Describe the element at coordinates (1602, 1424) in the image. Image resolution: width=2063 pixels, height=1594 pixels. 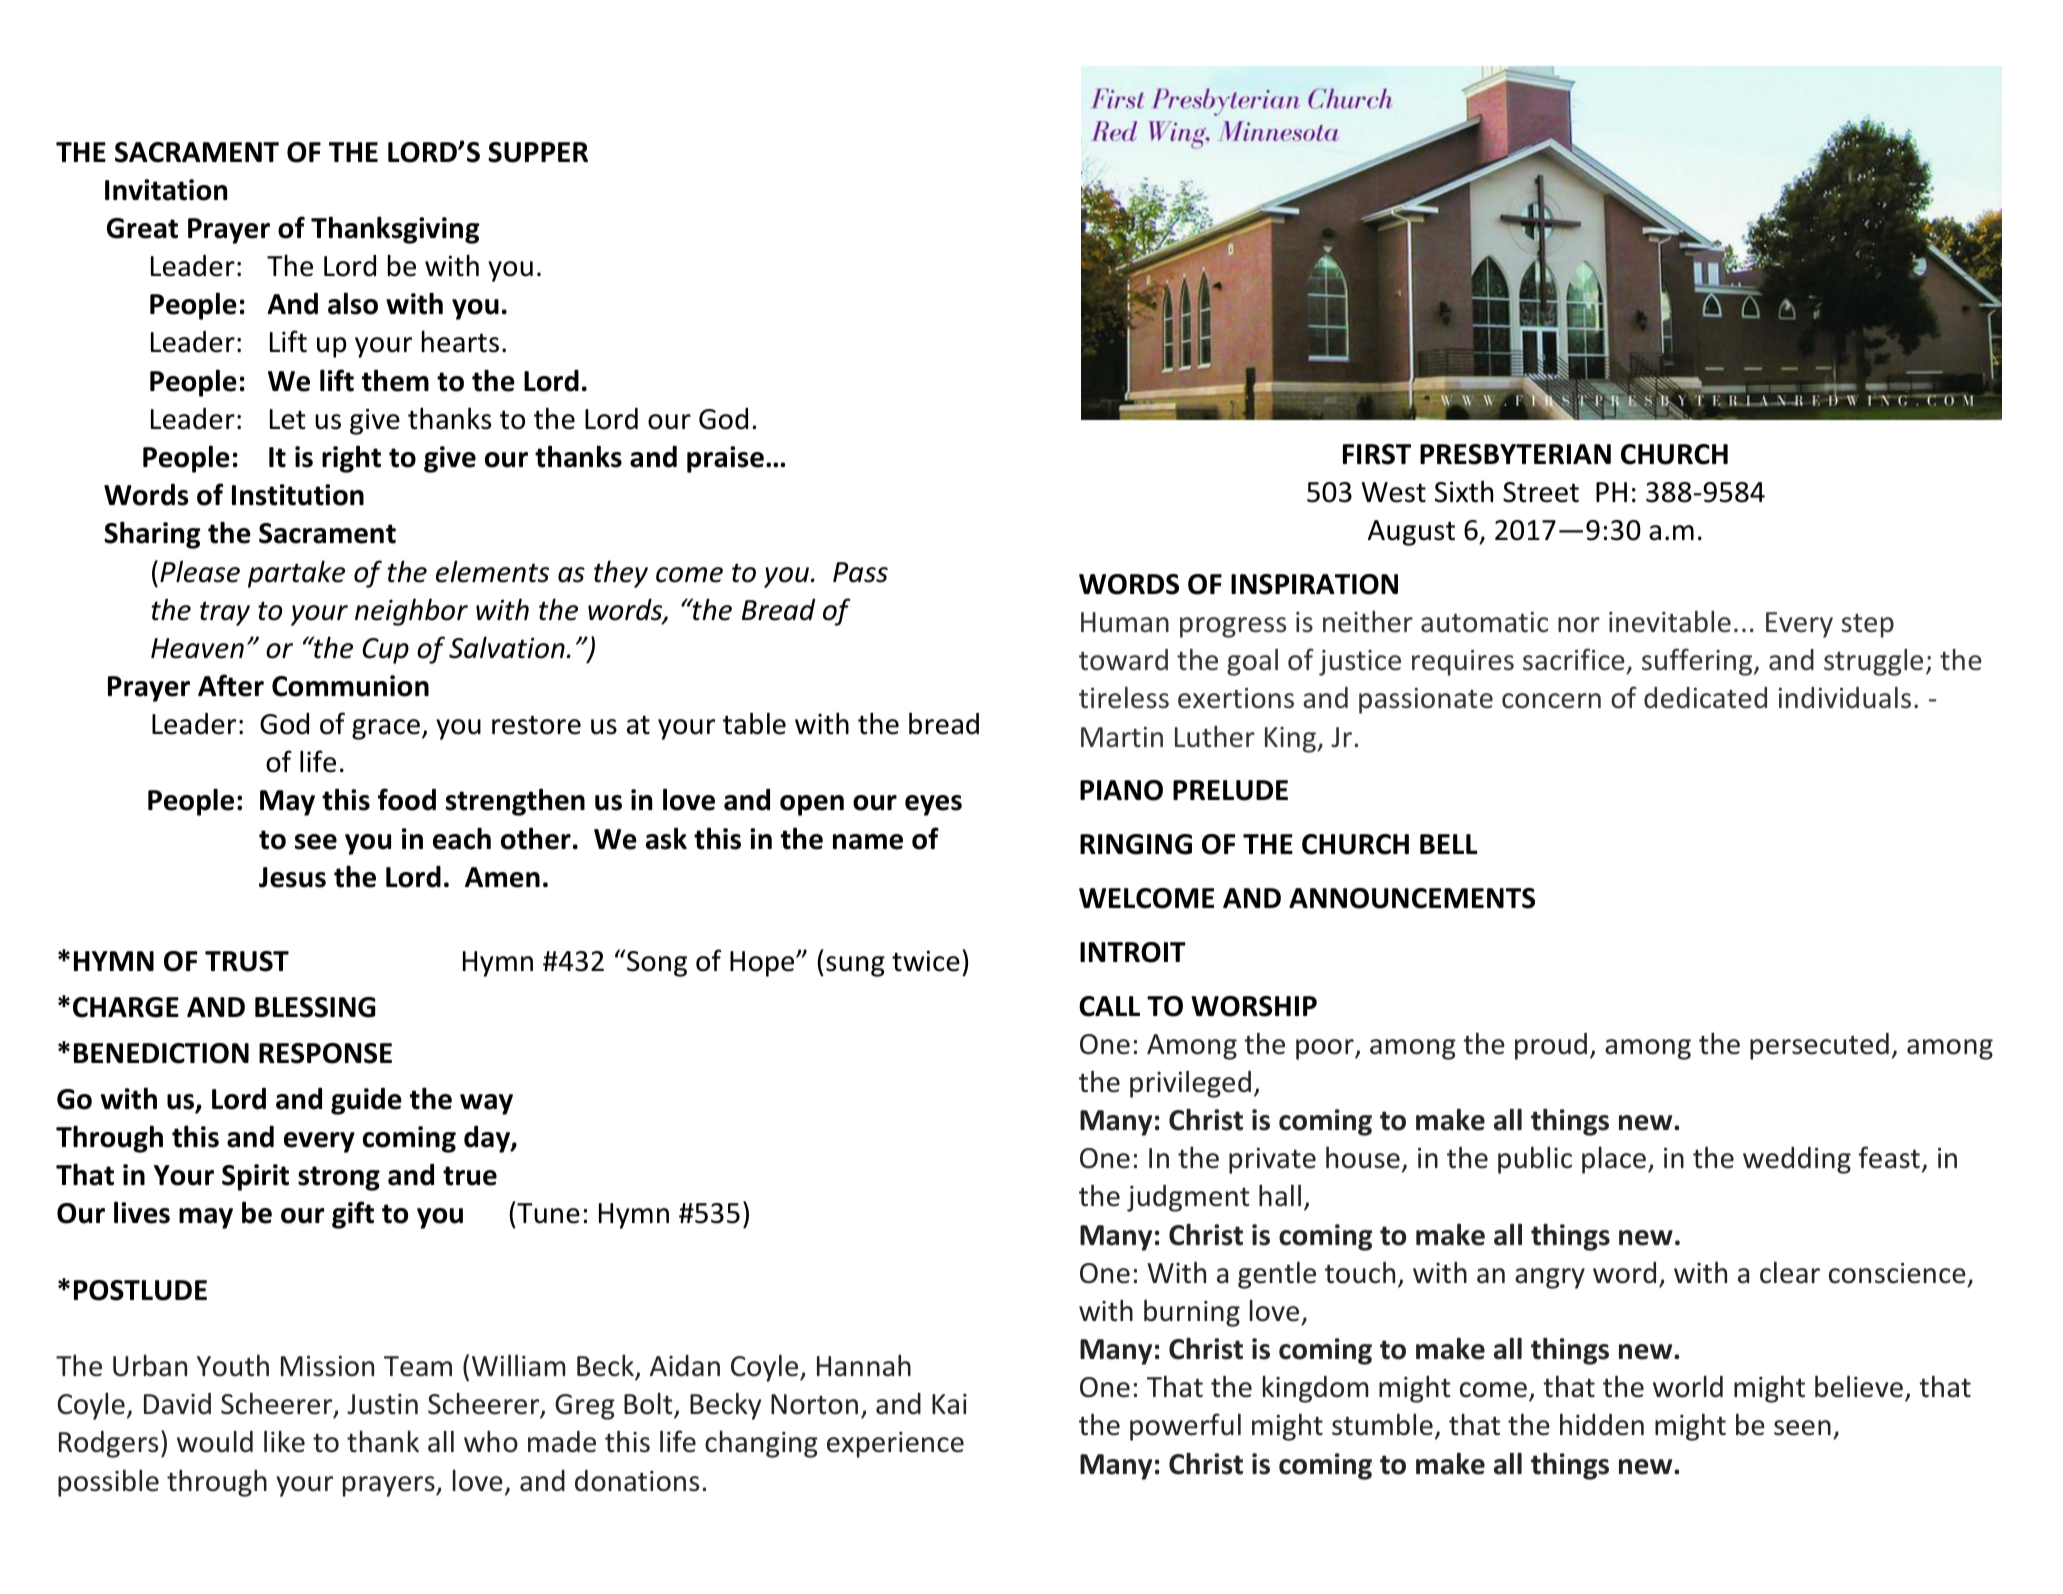
I see `hidden` at that location.
